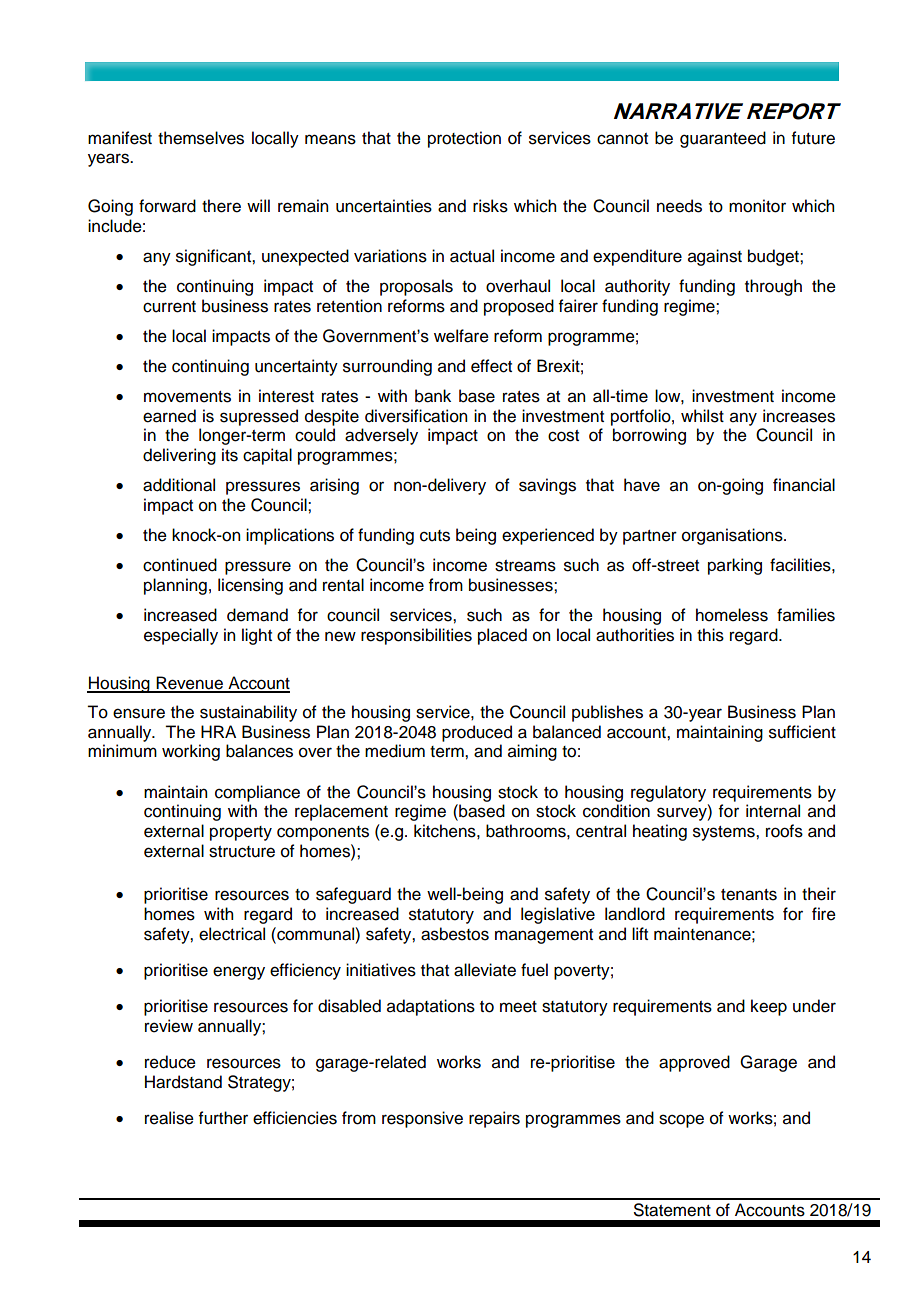 Image resolution: width=924 pixels, height=1308 pixels. What do you see at coordinates (181, 636) in the screenshot?
I see `especially` at bounding box center [181, 636].
